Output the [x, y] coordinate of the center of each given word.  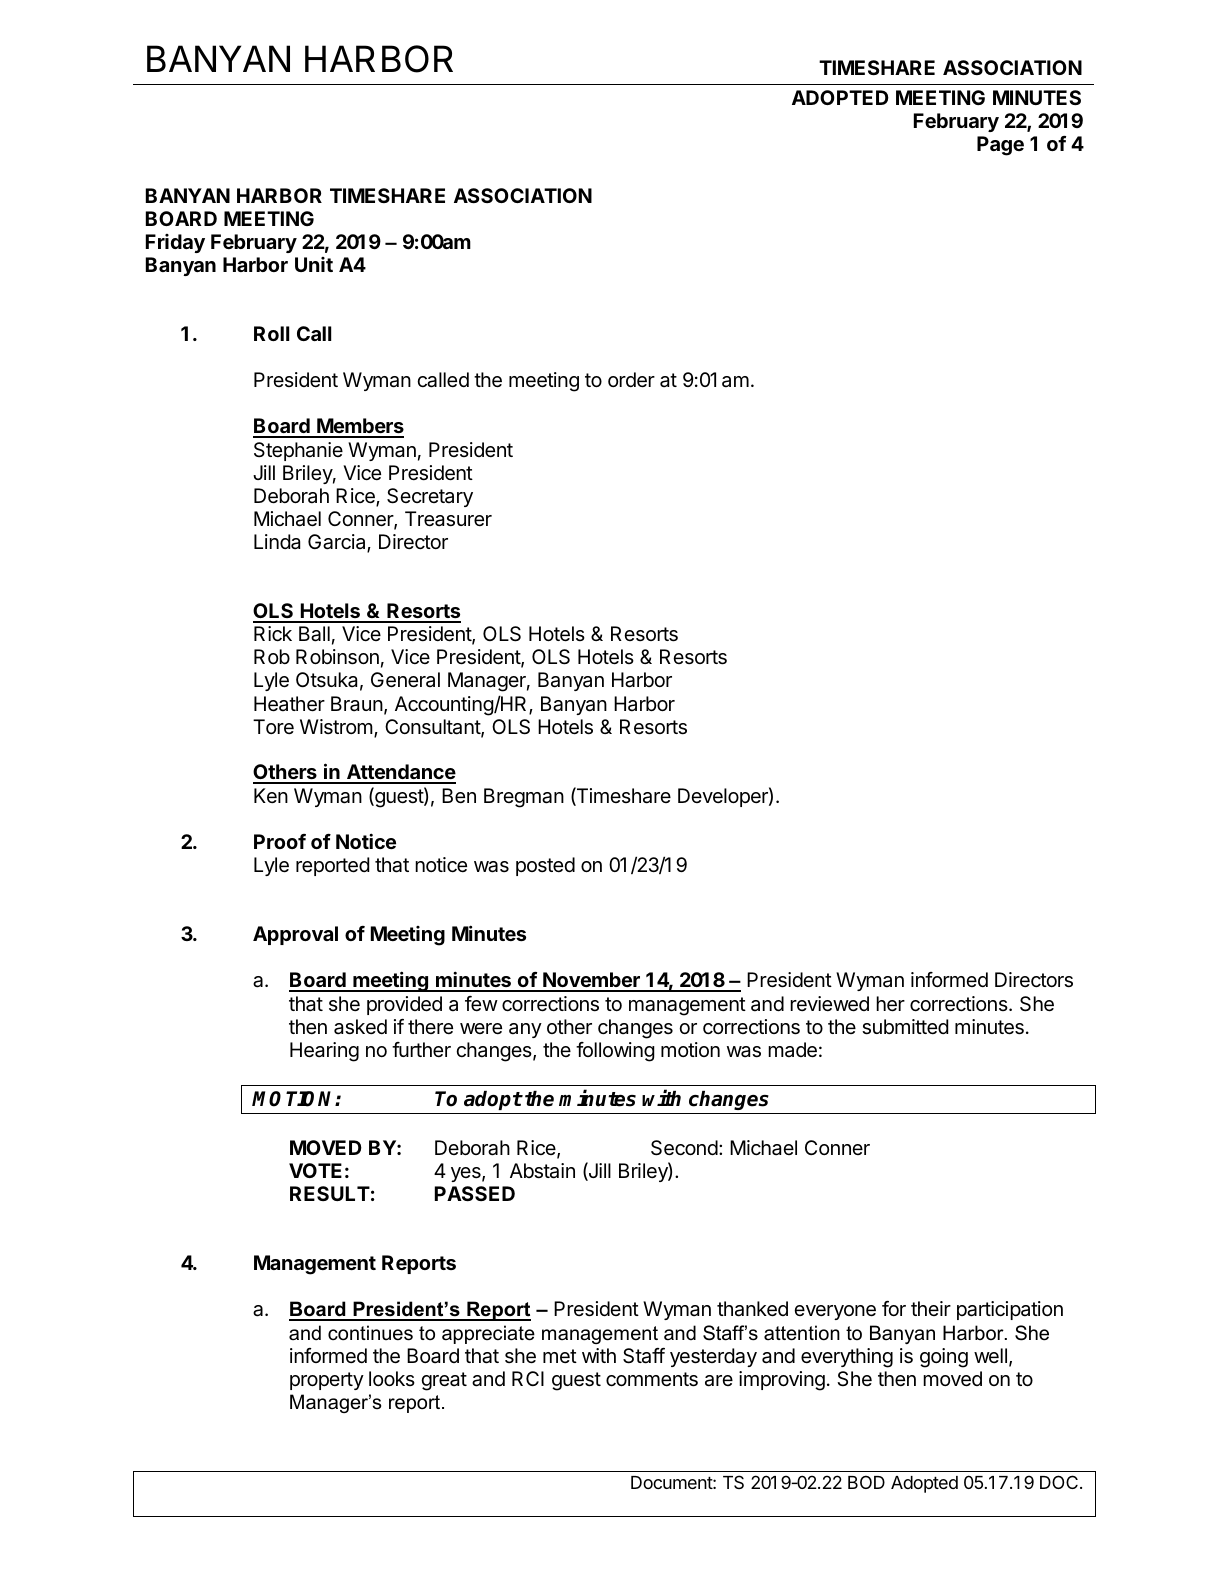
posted [545, 866]
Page [1000, 146]
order [631, 380]
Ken [271, 795]
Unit [314, 264]
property [327, 1381]
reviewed [829, 1004]
